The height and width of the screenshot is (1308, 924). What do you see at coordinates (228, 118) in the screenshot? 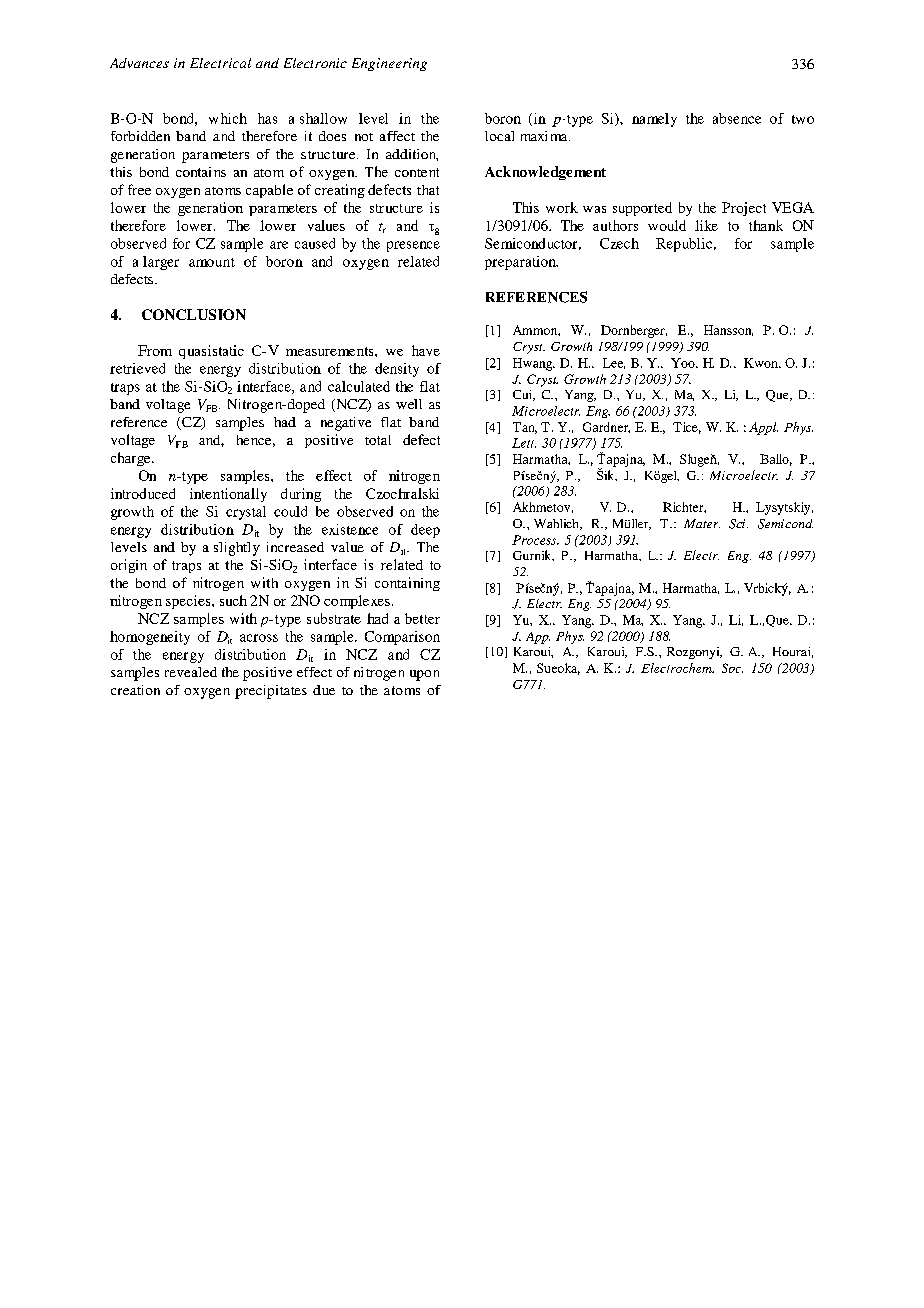
I see `which` at bounding box center [228, 118].
